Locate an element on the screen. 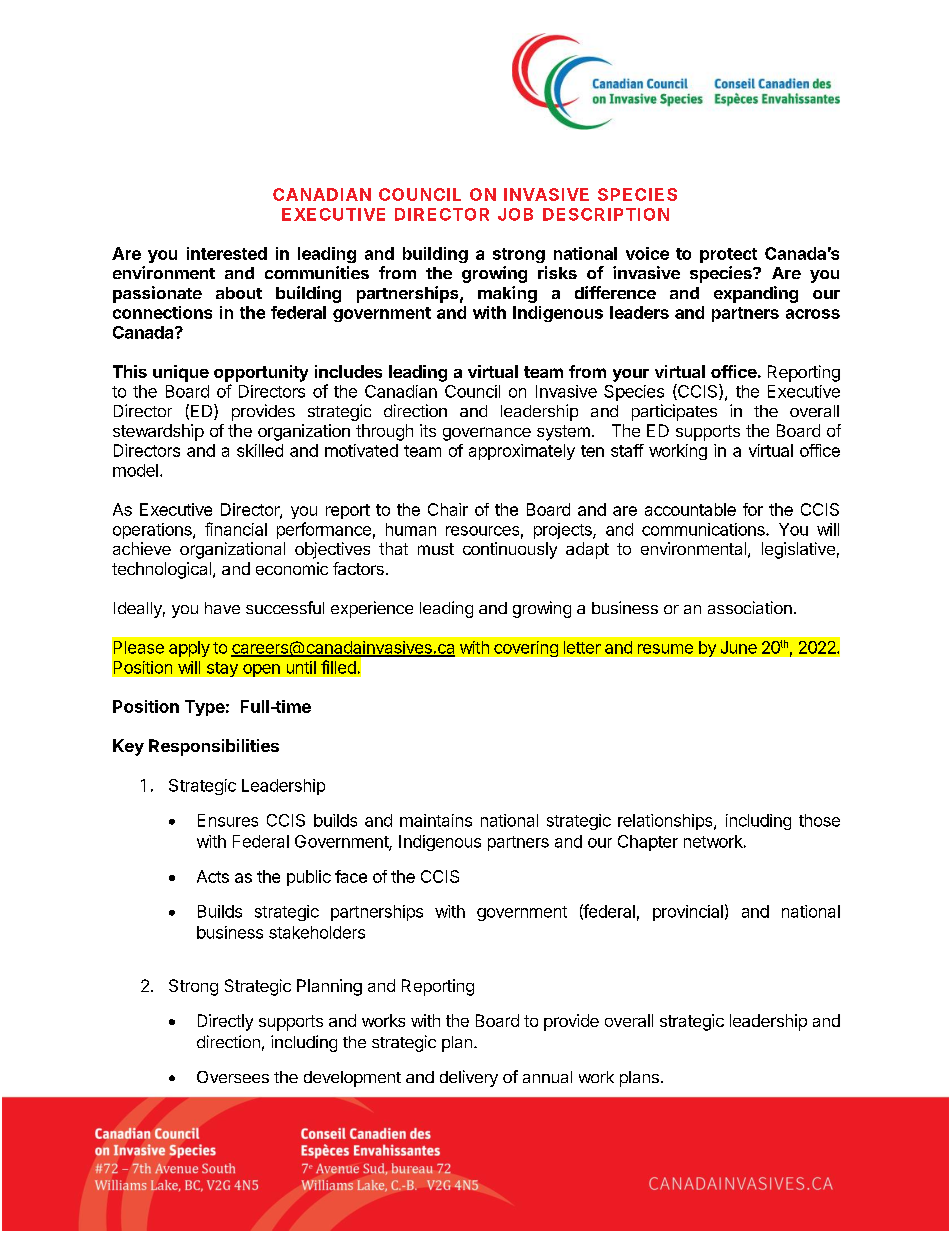  skilled is located at coordinates (260, 450).
